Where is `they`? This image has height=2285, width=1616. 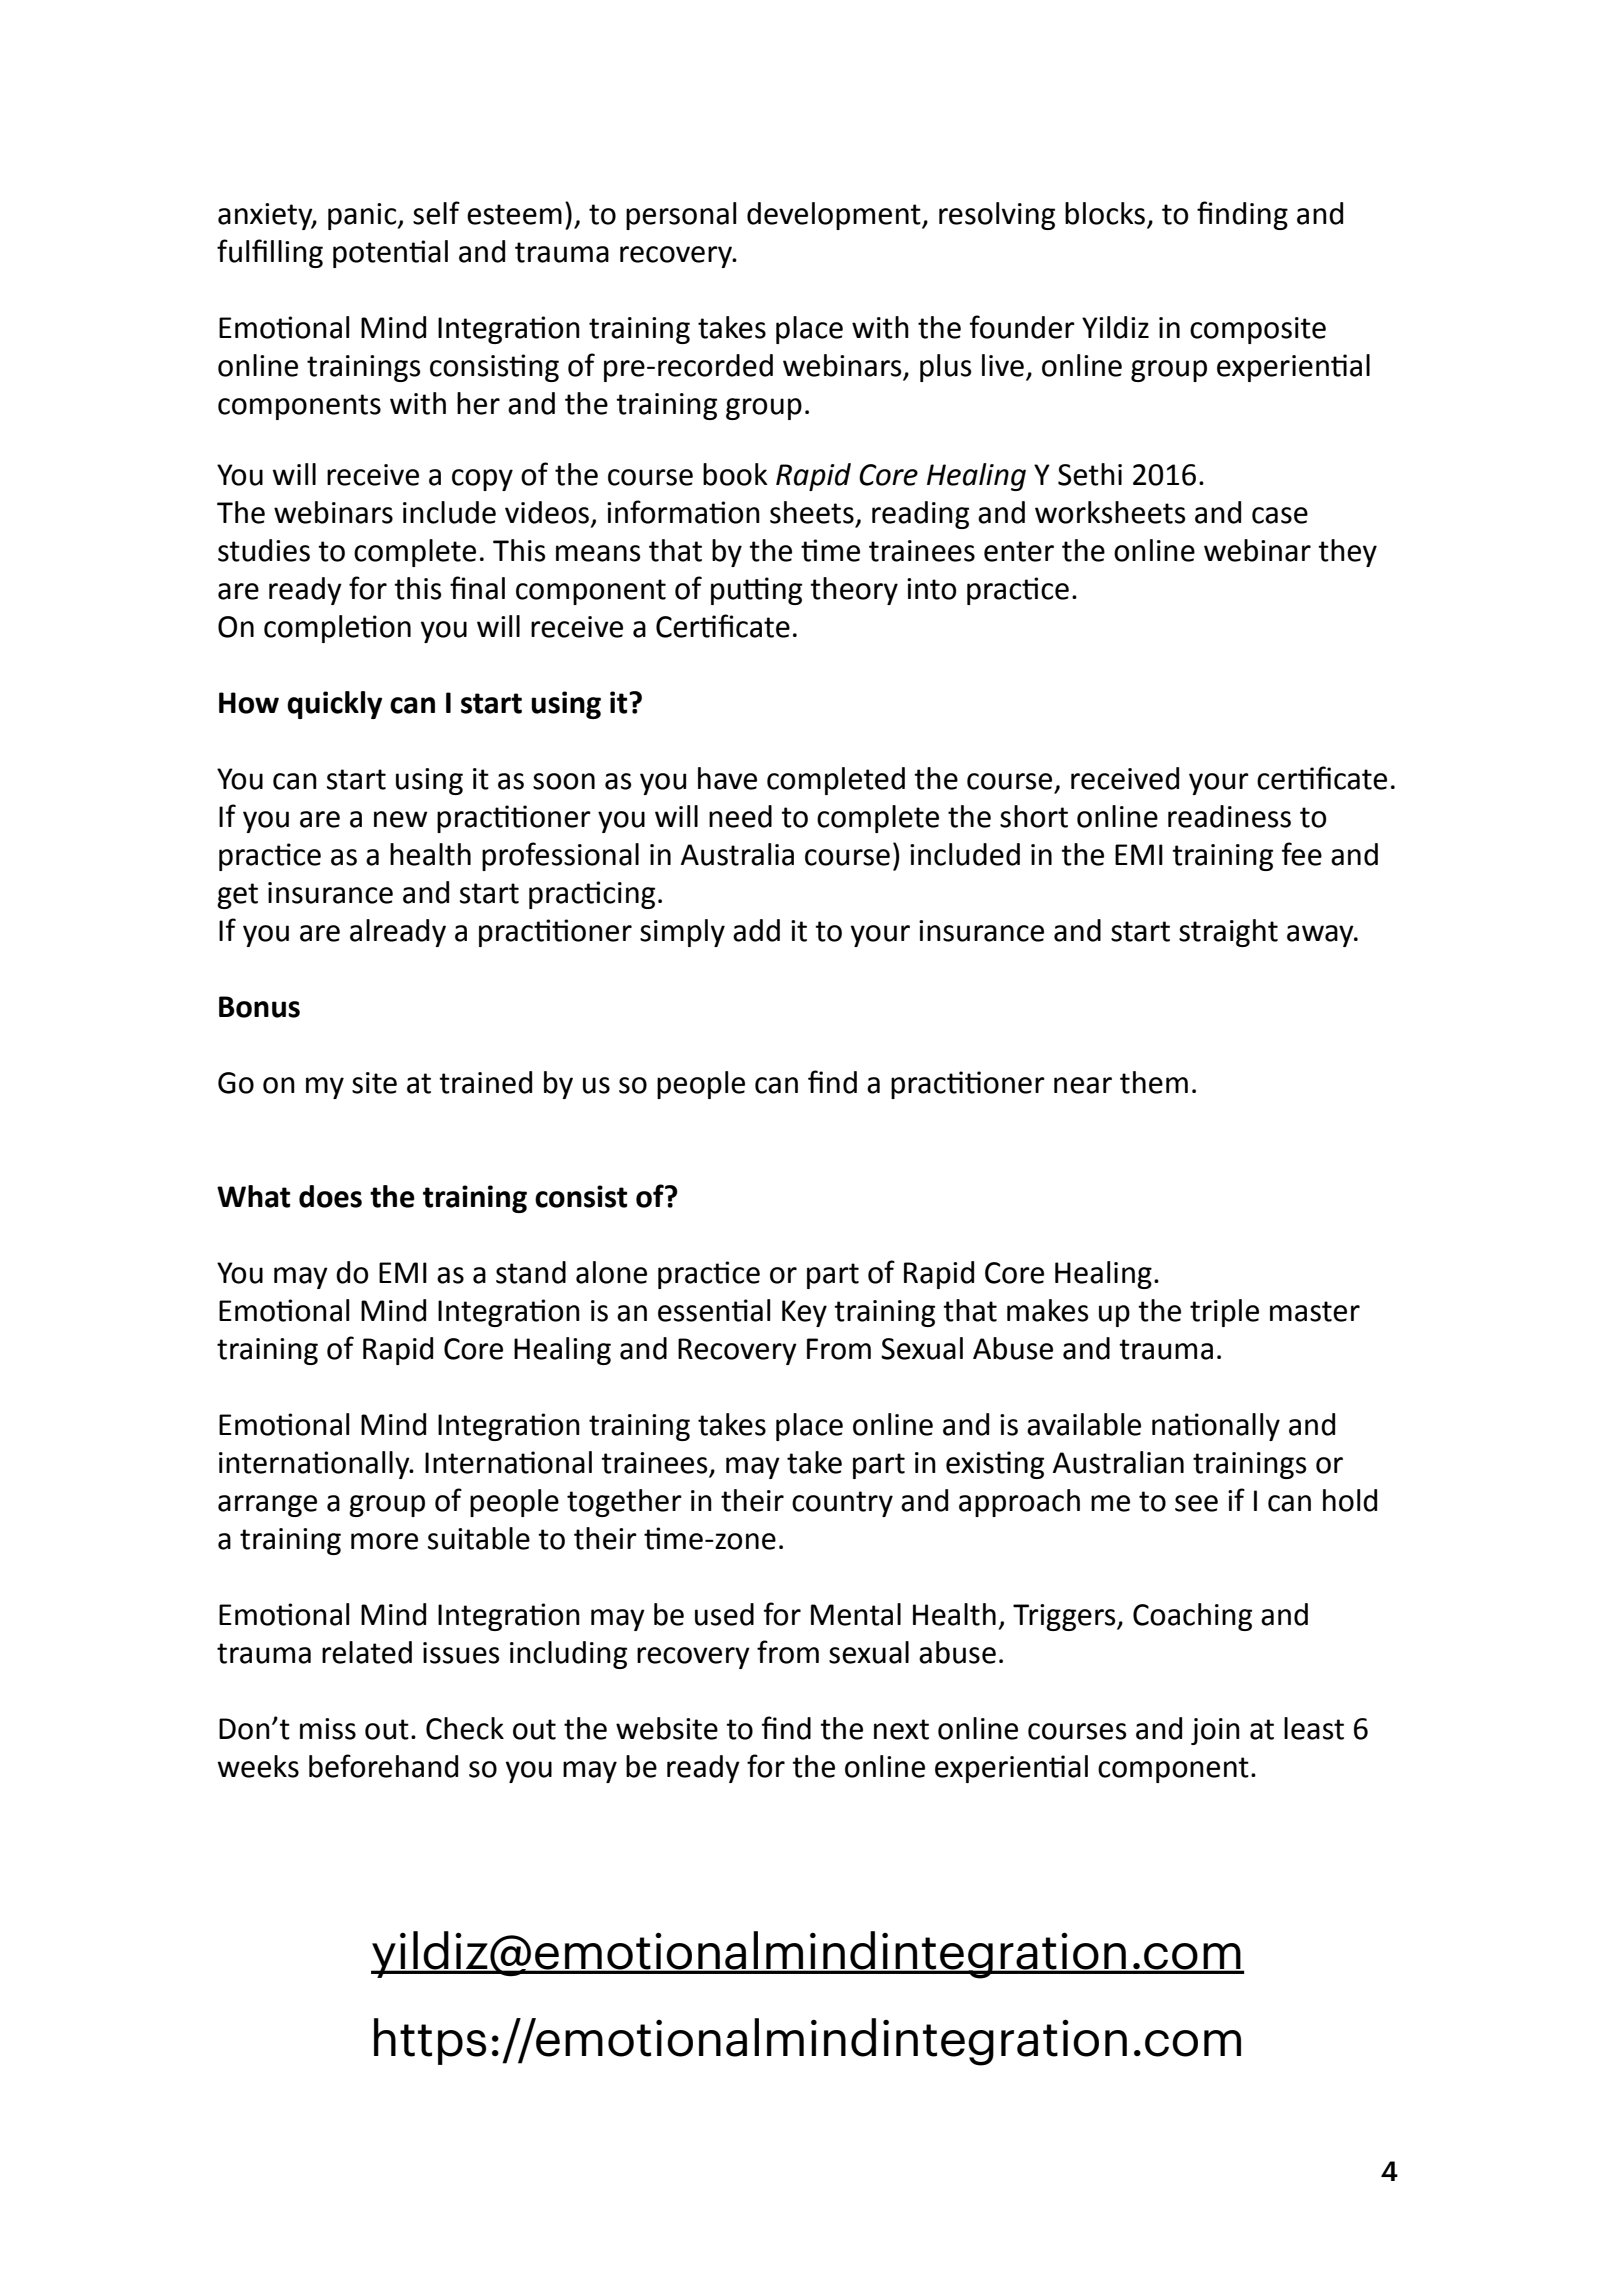
they is located at coordinates (1347, 553).
